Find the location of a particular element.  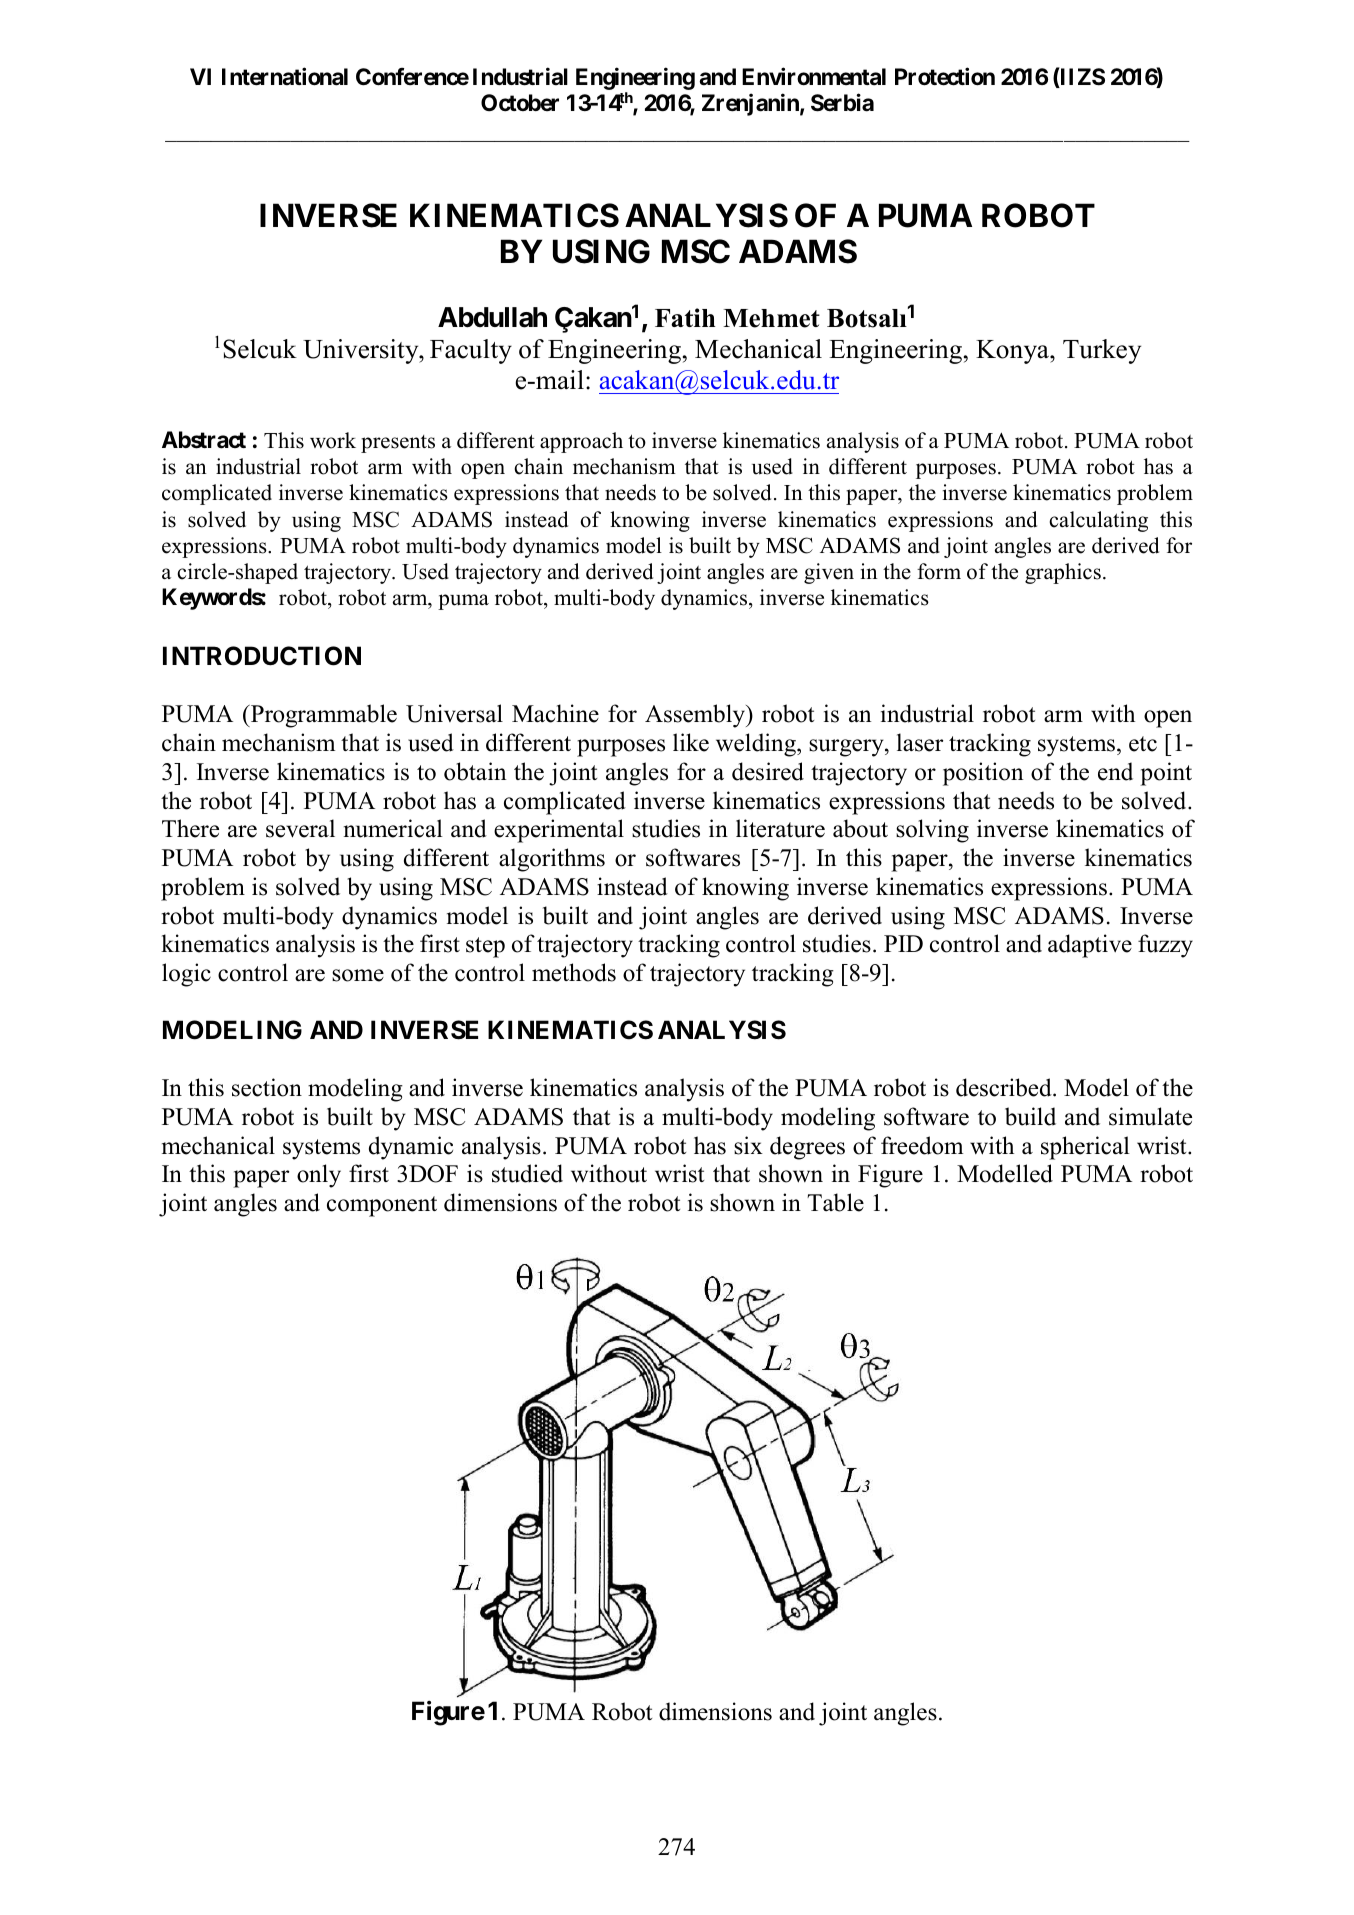

Environmental is located at coordinates (814, 76).
